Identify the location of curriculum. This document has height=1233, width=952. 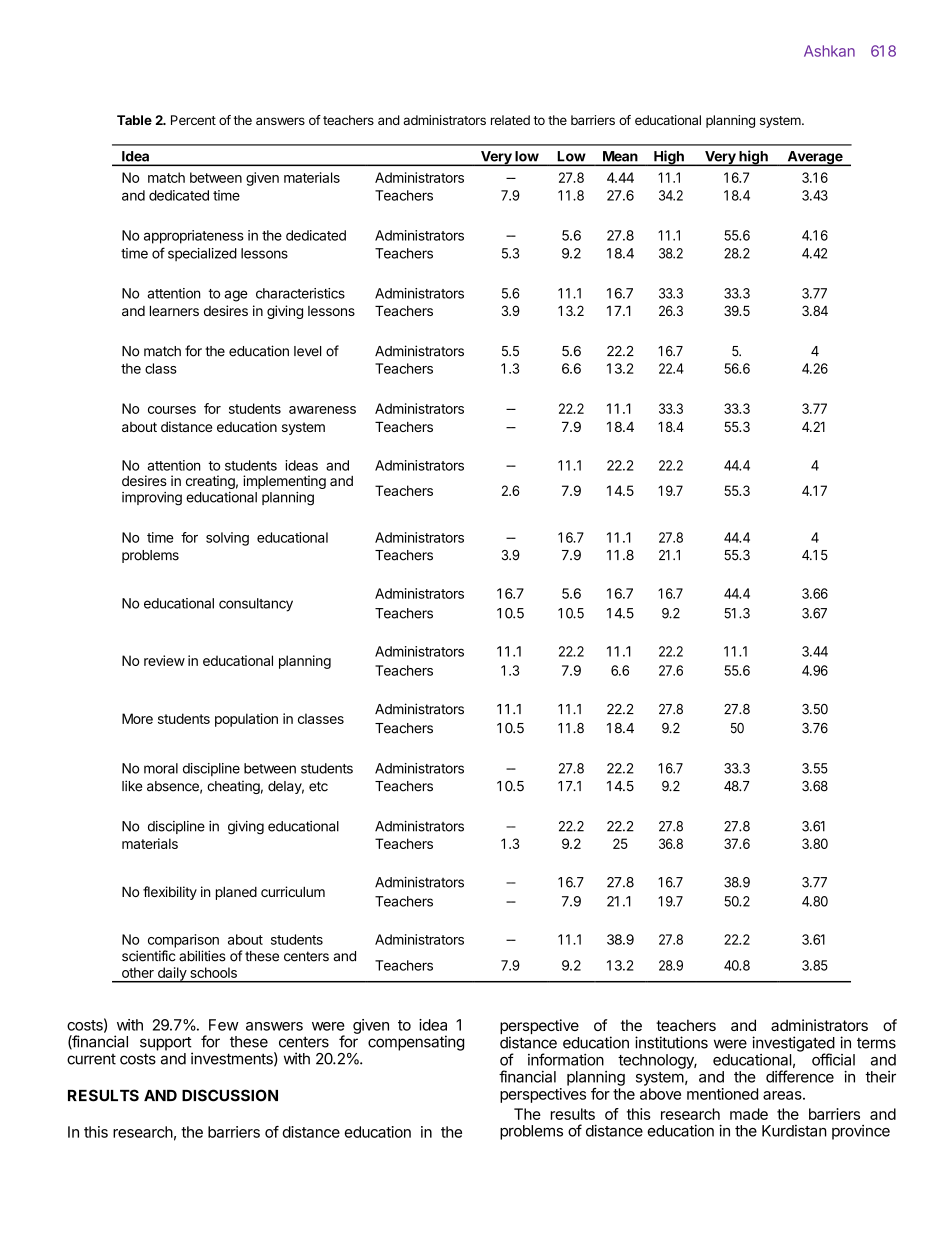
(293, 891).
